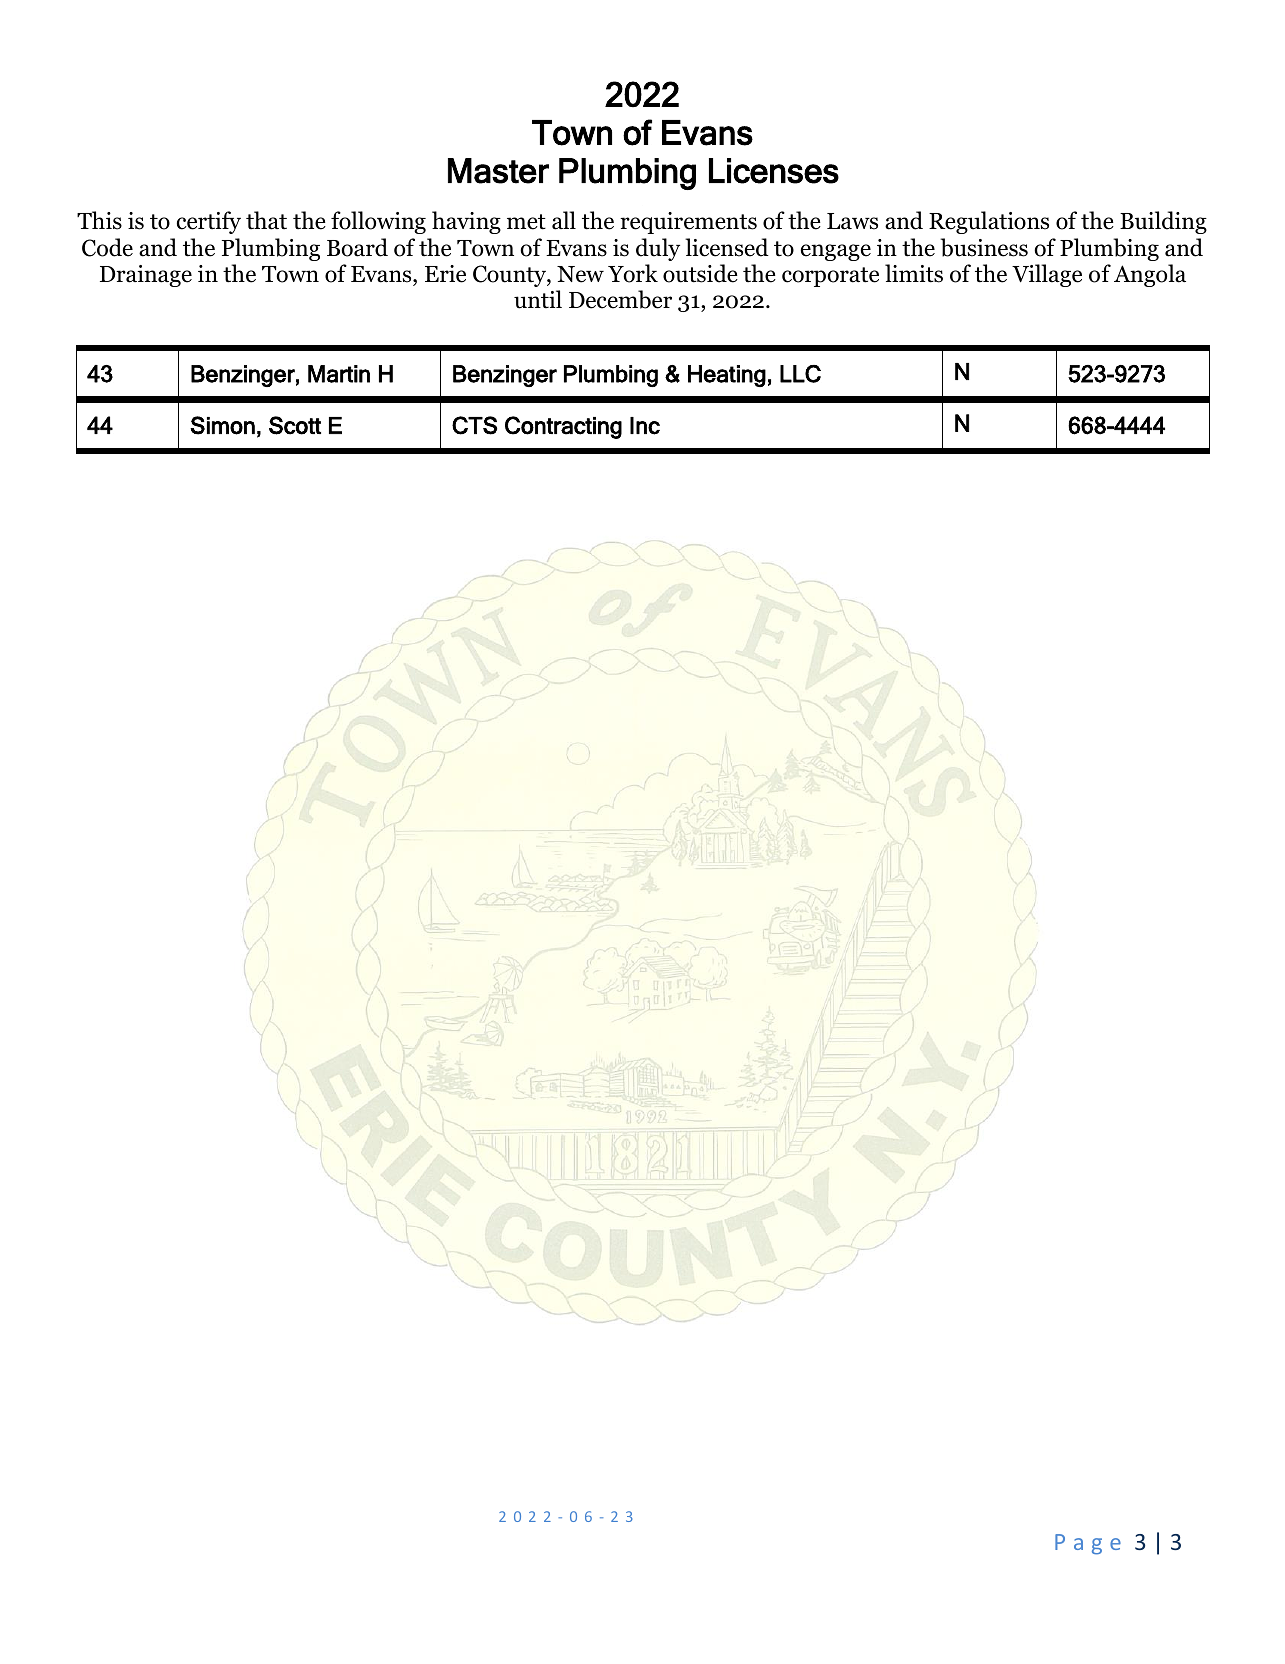 The width and height of the screenshot is (1285, 1664). I want to click on Drainage, so click(146, 276).
